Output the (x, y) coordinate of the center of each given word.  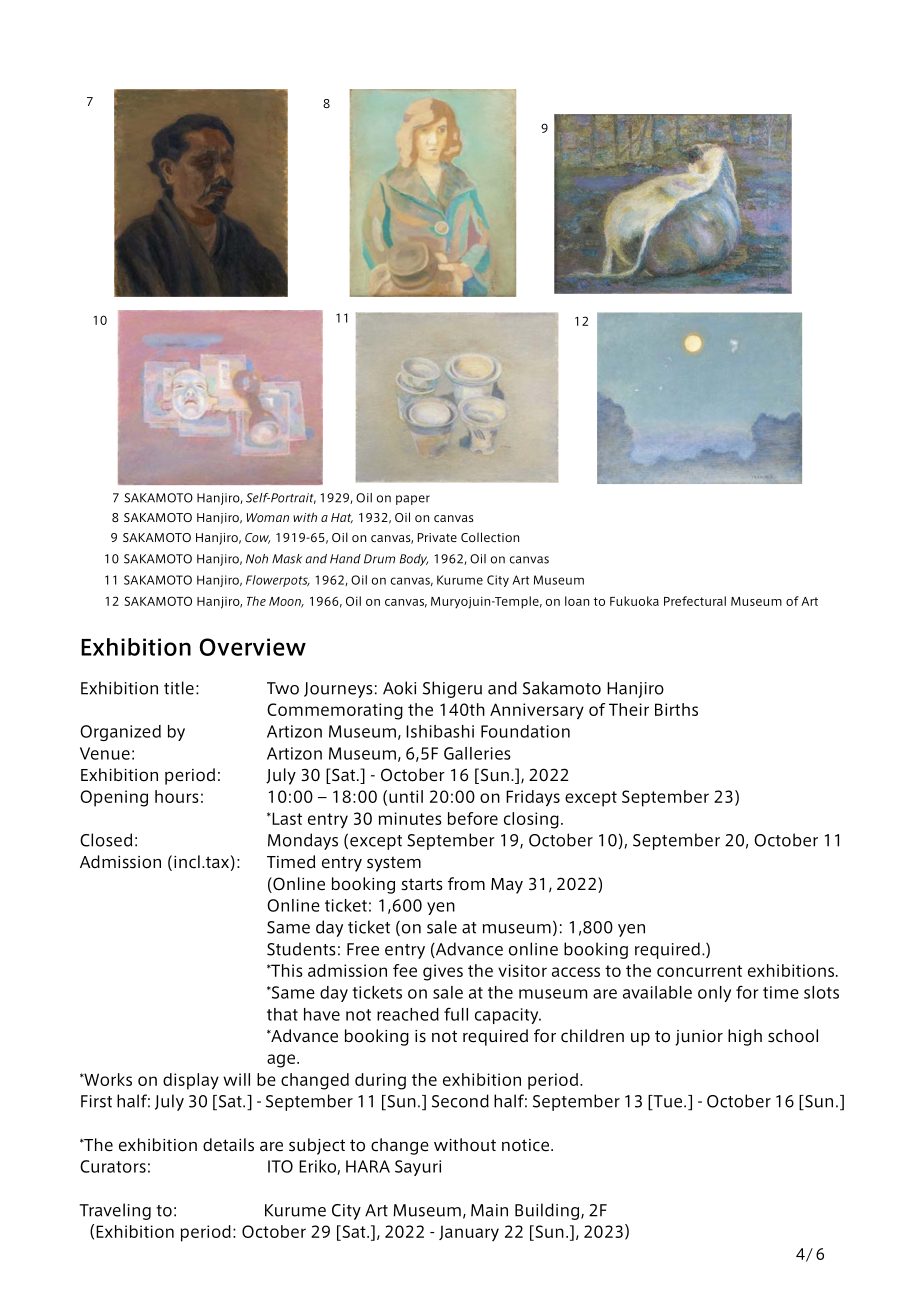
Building (548, 1211)
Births (676, 709)
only (714, 994)
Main (489, 1210)
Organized (120, 733)
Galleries (477, 753)
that (282, 1014)
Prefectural (695, 601)
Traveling (115, 1211)
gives (443, 972)
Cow (257, 538)
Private (437, 537)
